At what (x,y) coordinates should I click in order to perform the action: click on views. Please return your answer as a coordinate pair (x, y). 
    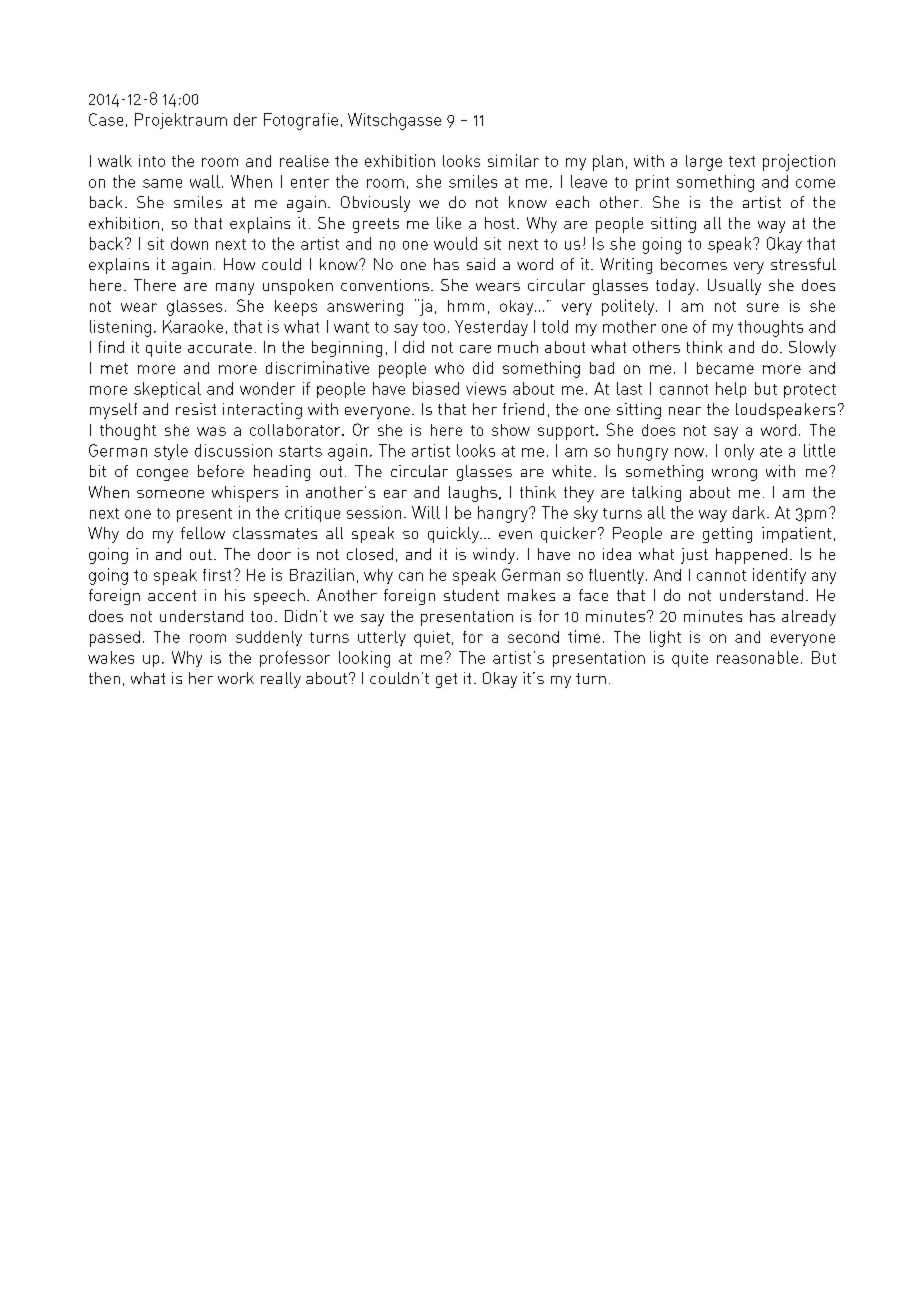
    Looking at the image, I should click on (486, 388).
